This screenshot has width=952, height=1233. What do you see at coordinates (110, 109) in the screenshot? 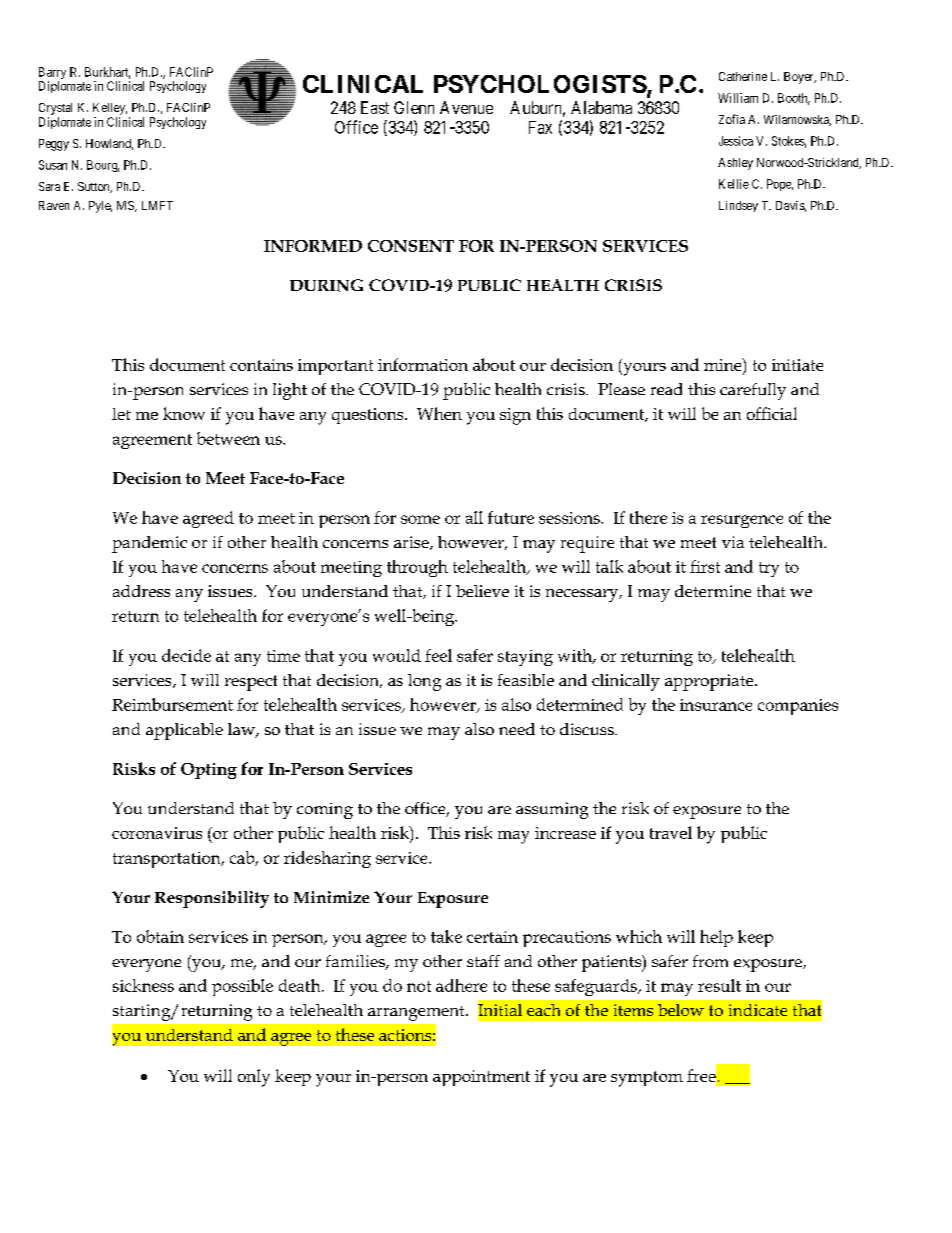
I see `Kelley` at bounding box center [110, 109].
